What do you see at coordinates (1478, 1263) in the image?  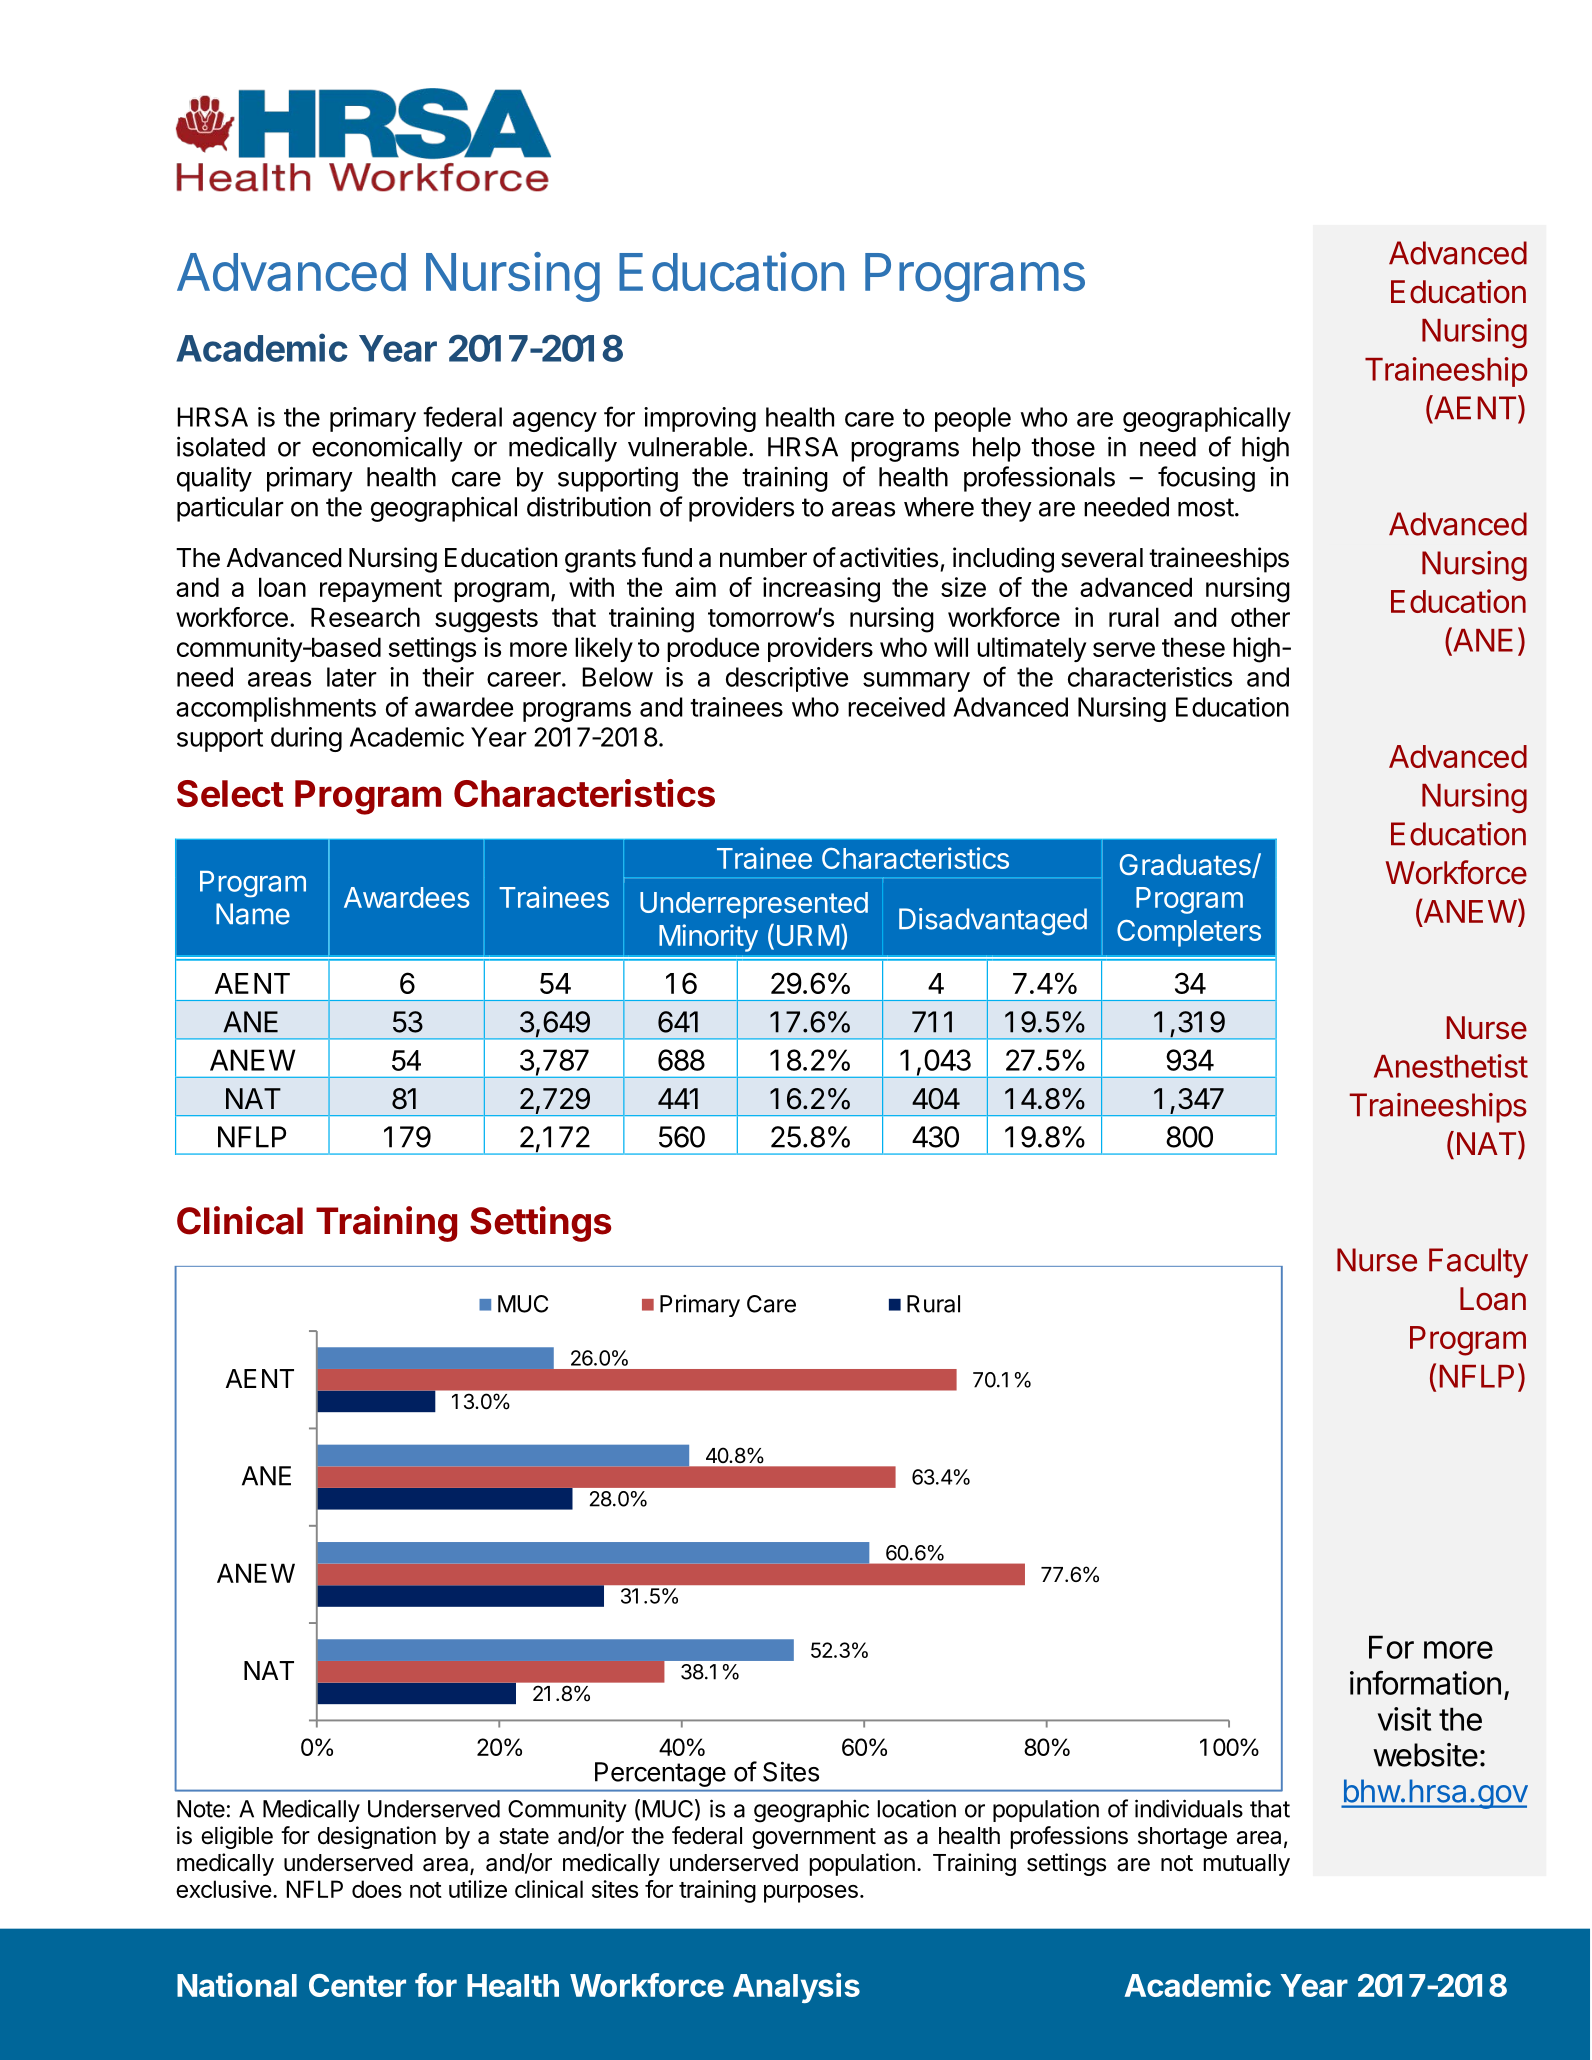 I see `Faculty` at bounding box center [1478, 1263].
